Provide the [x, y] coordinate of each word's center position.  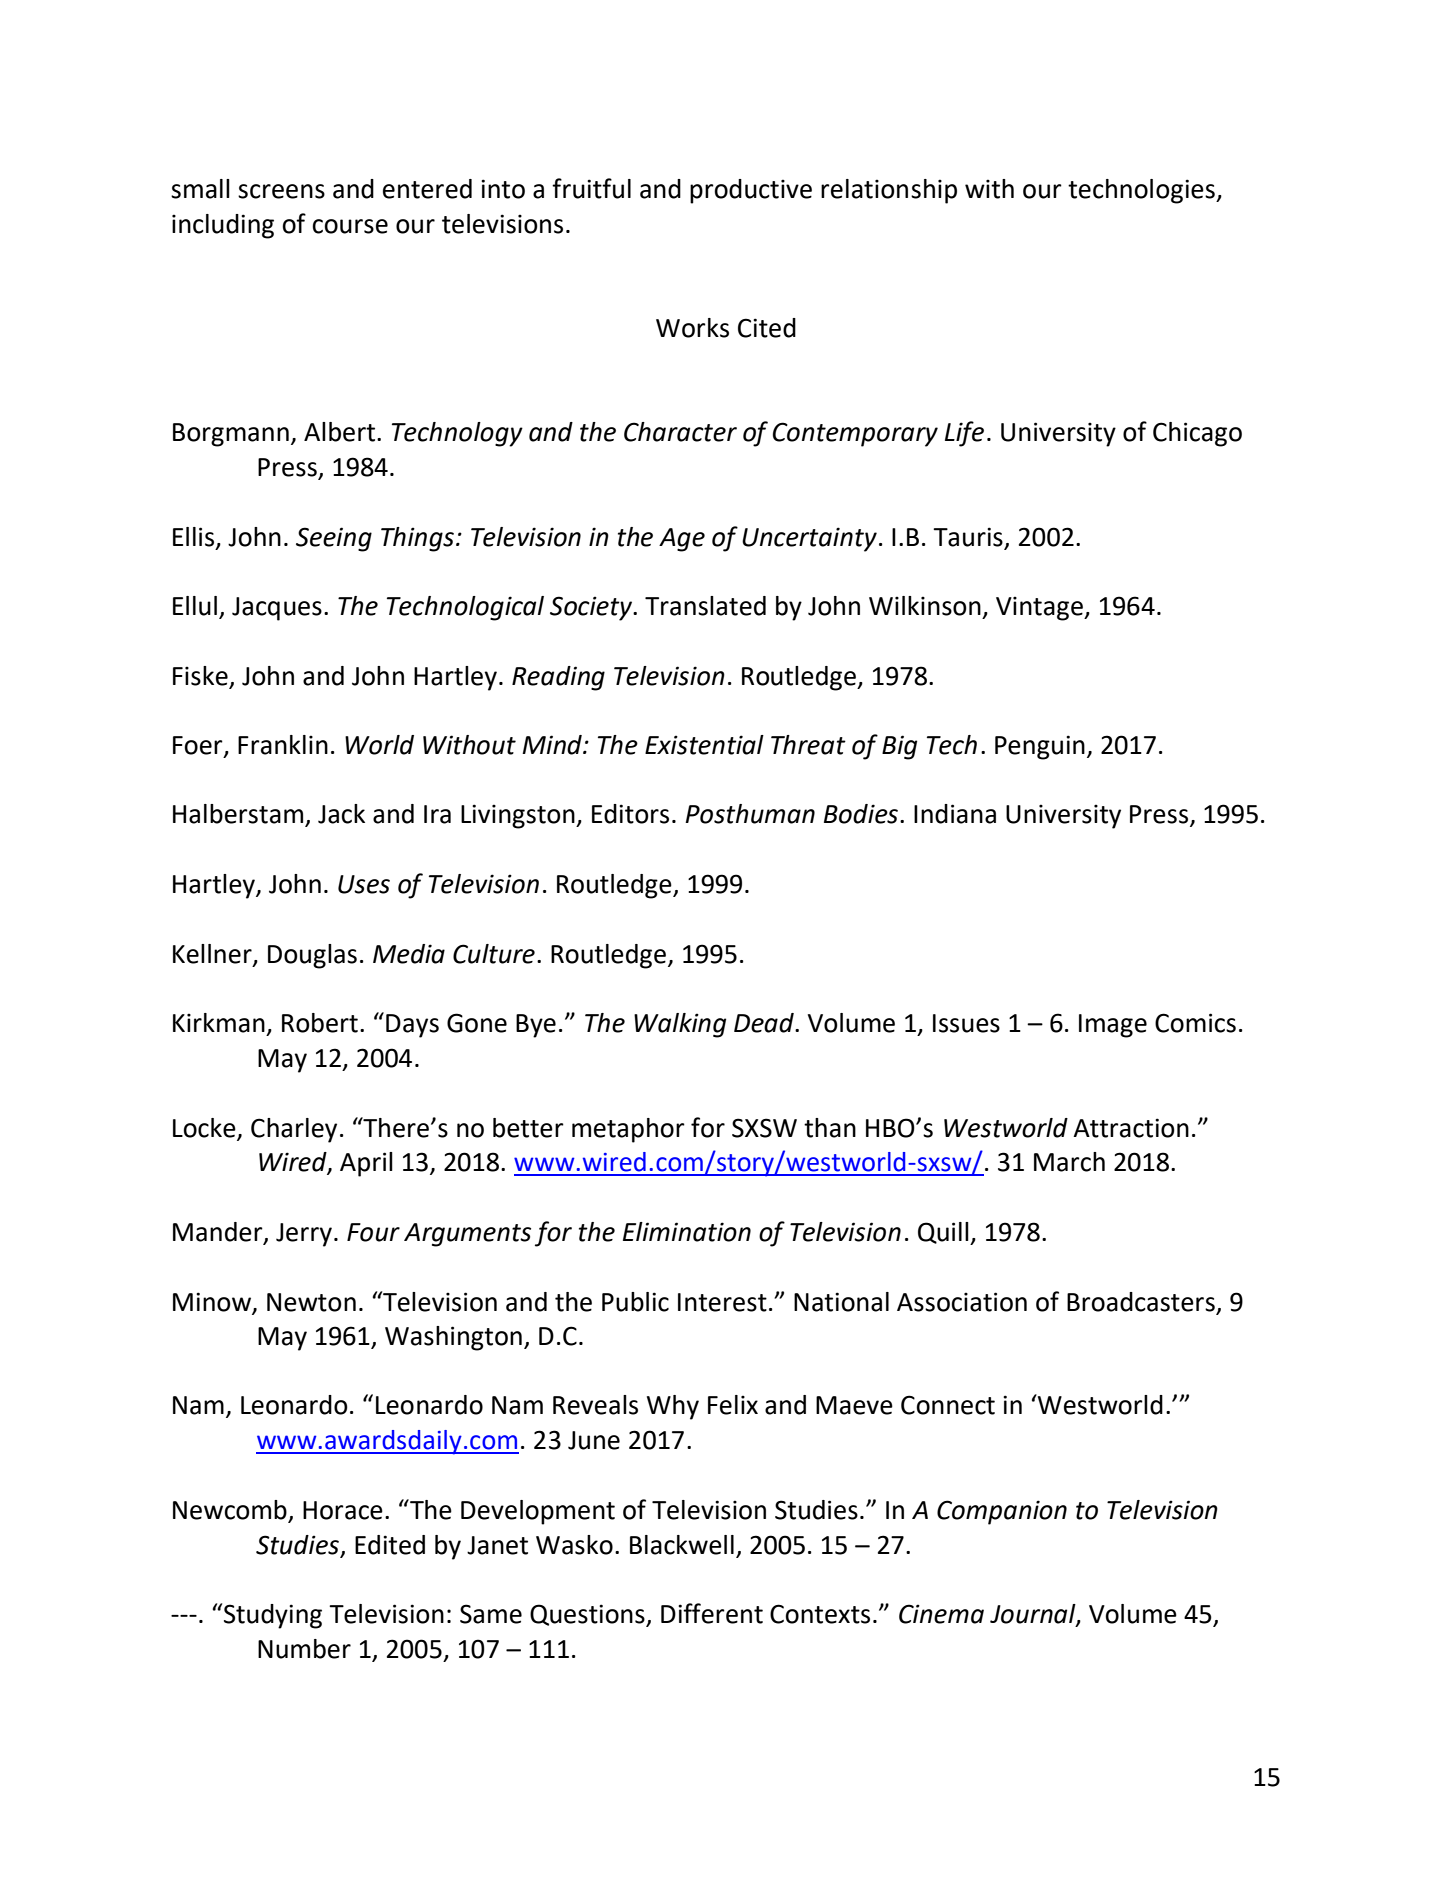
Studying [273, 1616]
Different [712, 1613]
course [350, 226]
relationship [889, 191]
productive [751, 191]
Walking [680, 1025]
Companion [1002, 1512]
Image [1113, 1026]
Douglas [312, 956]
